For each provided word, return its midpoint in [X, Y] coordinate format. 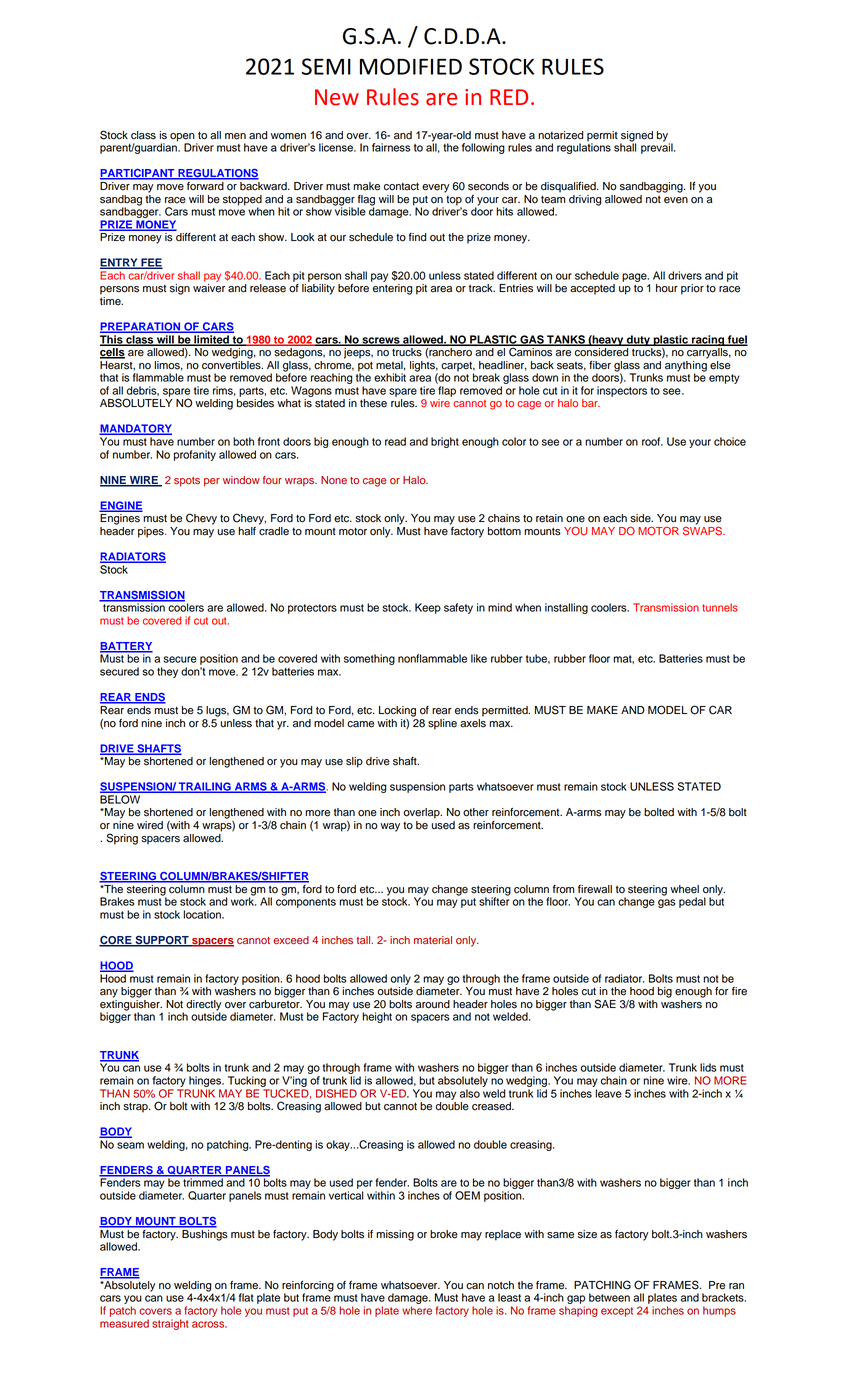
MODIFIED [411, 66]
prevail [658, 147]
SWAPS [703, 530]
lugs [217, 711]
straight [170, 1324]
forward [205, 185]
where [417, 1310]
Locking [397, 711]
